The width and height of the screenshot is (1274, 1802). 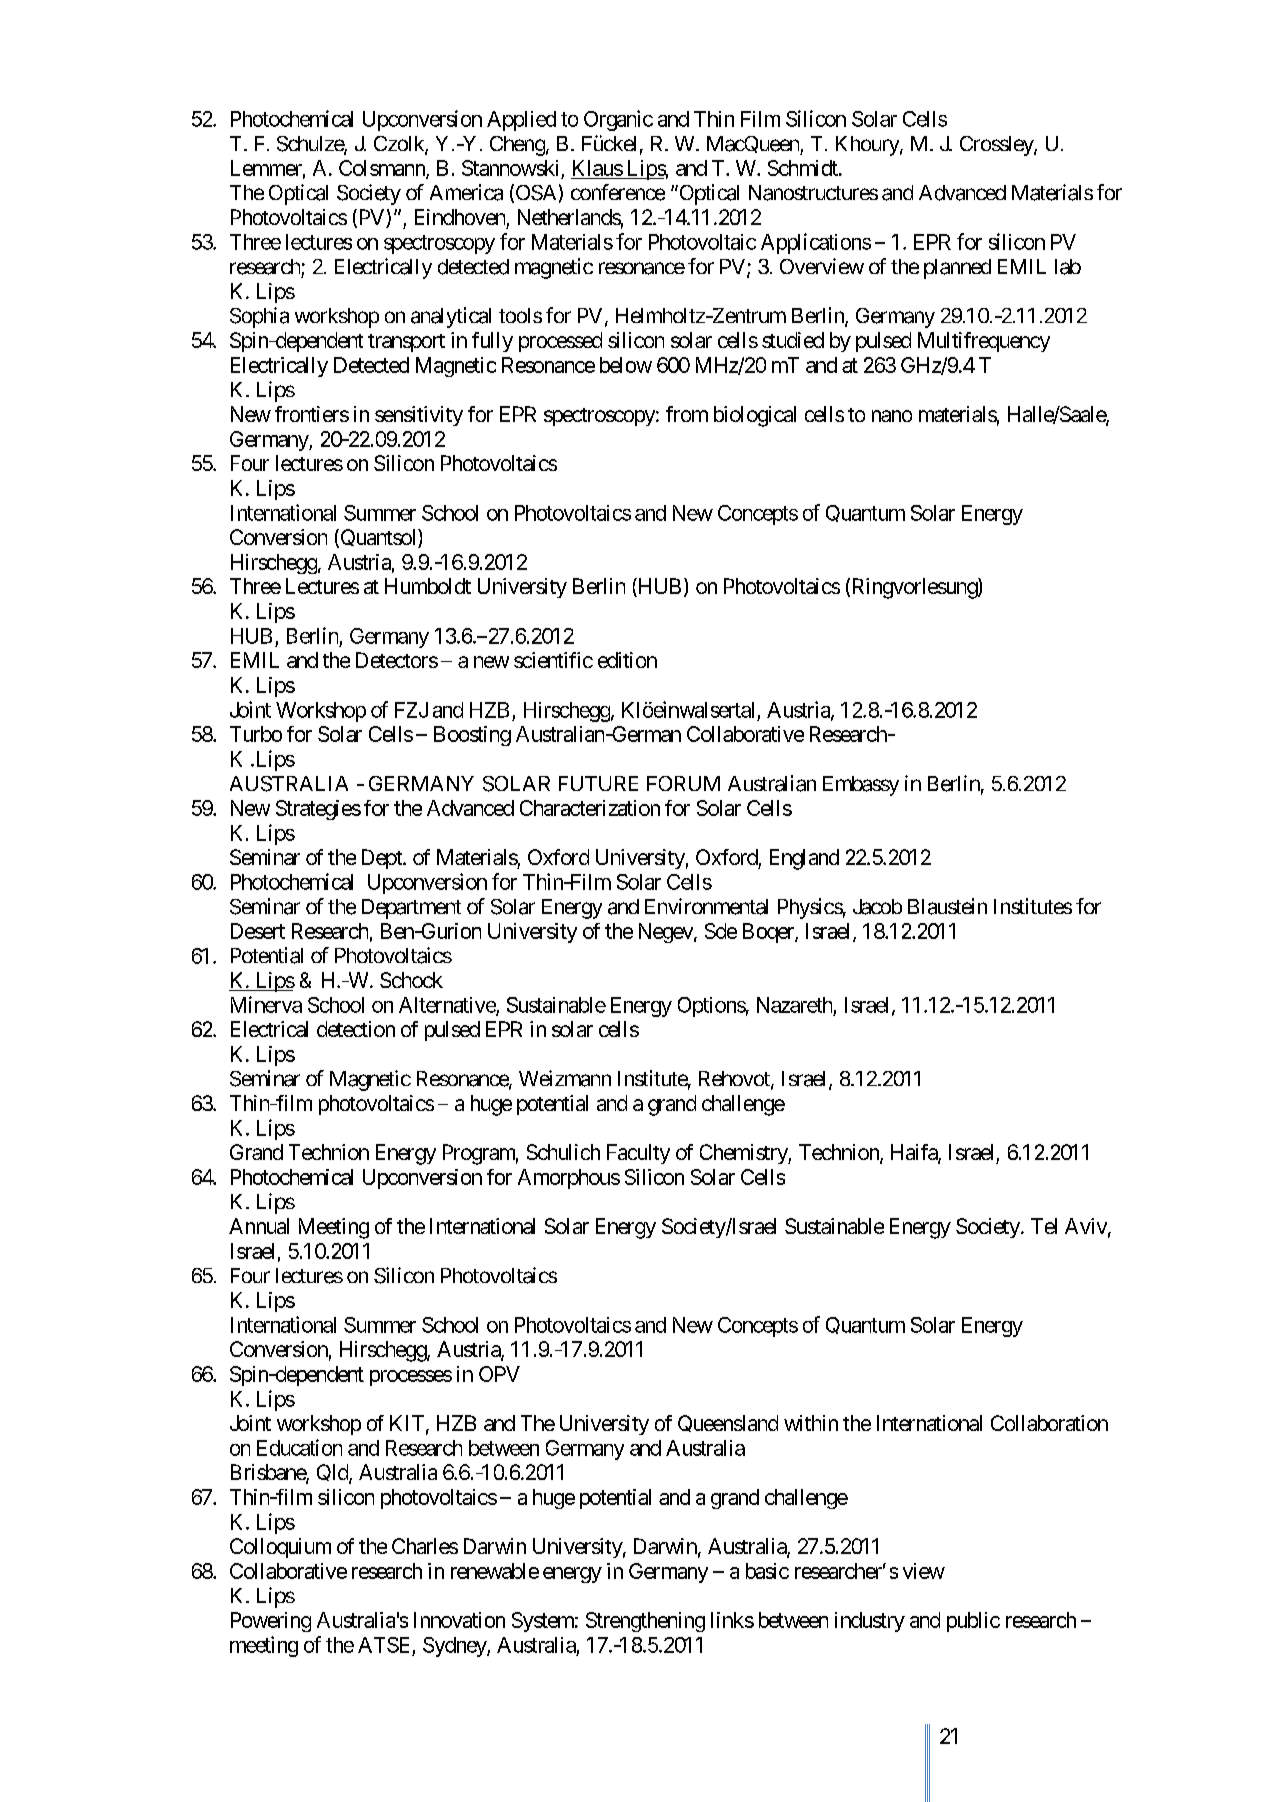 I want to click on Powering, so click(x=271, y=1622).
